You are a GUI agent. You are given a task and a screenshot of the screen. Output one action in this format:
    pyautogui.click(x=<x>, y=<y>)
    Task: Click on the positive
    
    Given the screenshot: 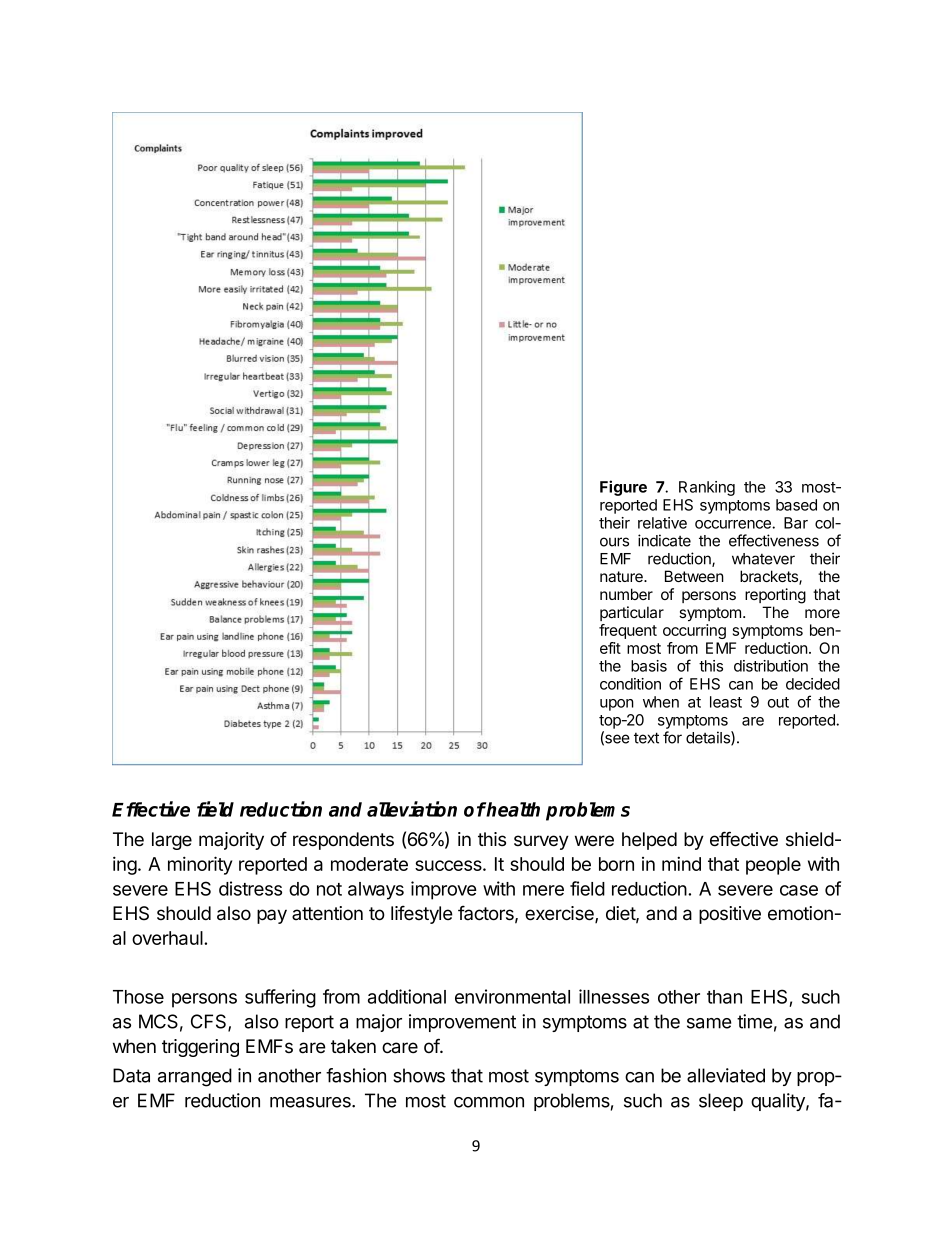 What is the action you would take?
    pyautogui.click(x=730, y=915)
